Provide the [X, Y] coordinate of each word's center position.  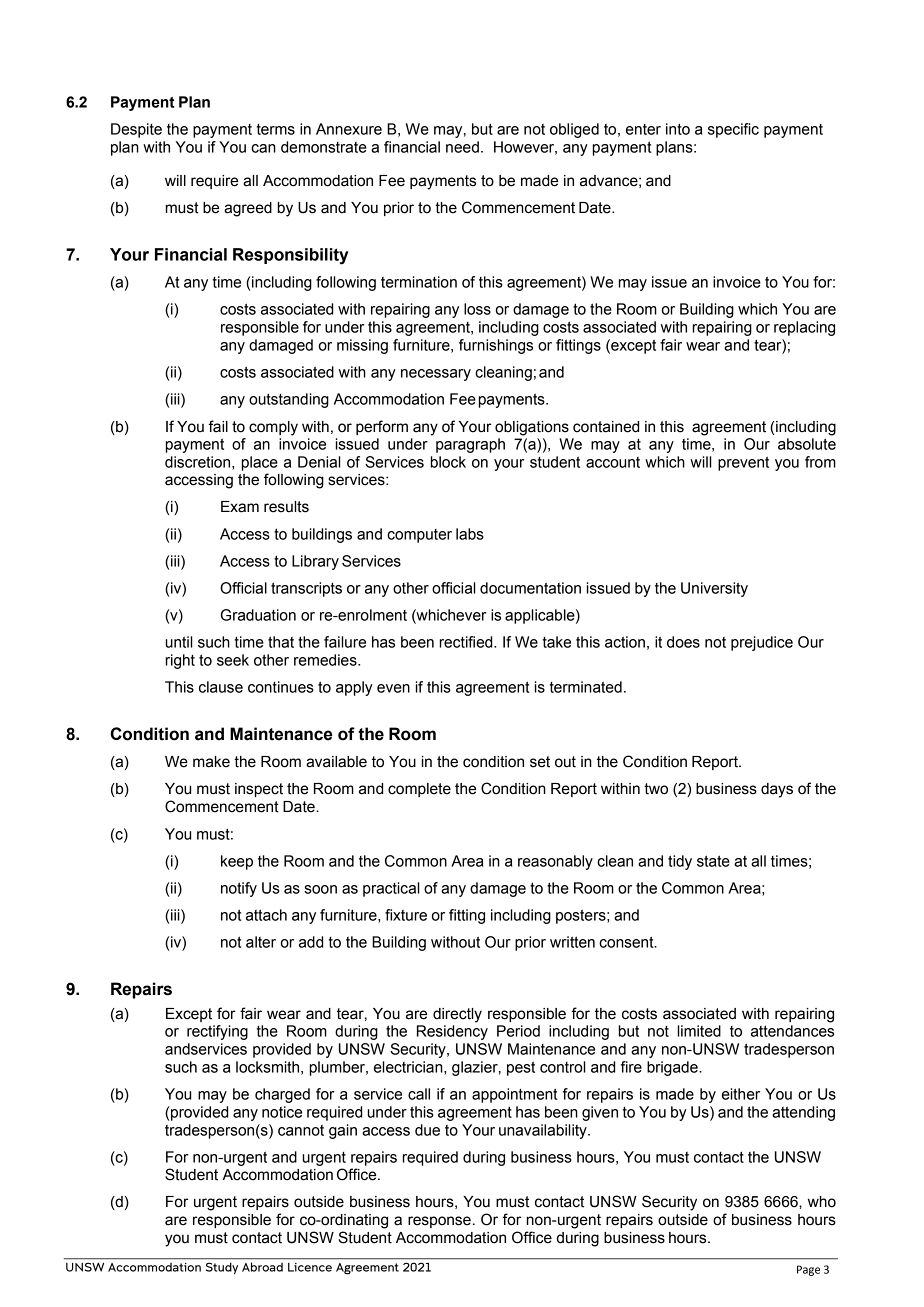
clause [221, 687]
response [439, 1222]
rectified [467, 642]
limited [699, 1031]
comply [273, 428]
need [462, 147]
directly [457, 1015]
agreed [248, 209]
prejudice [762, 643]
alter [261, 942]
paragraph [470, 445]
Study [222, 1268]
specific [733, 130]
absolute [807, 444]
